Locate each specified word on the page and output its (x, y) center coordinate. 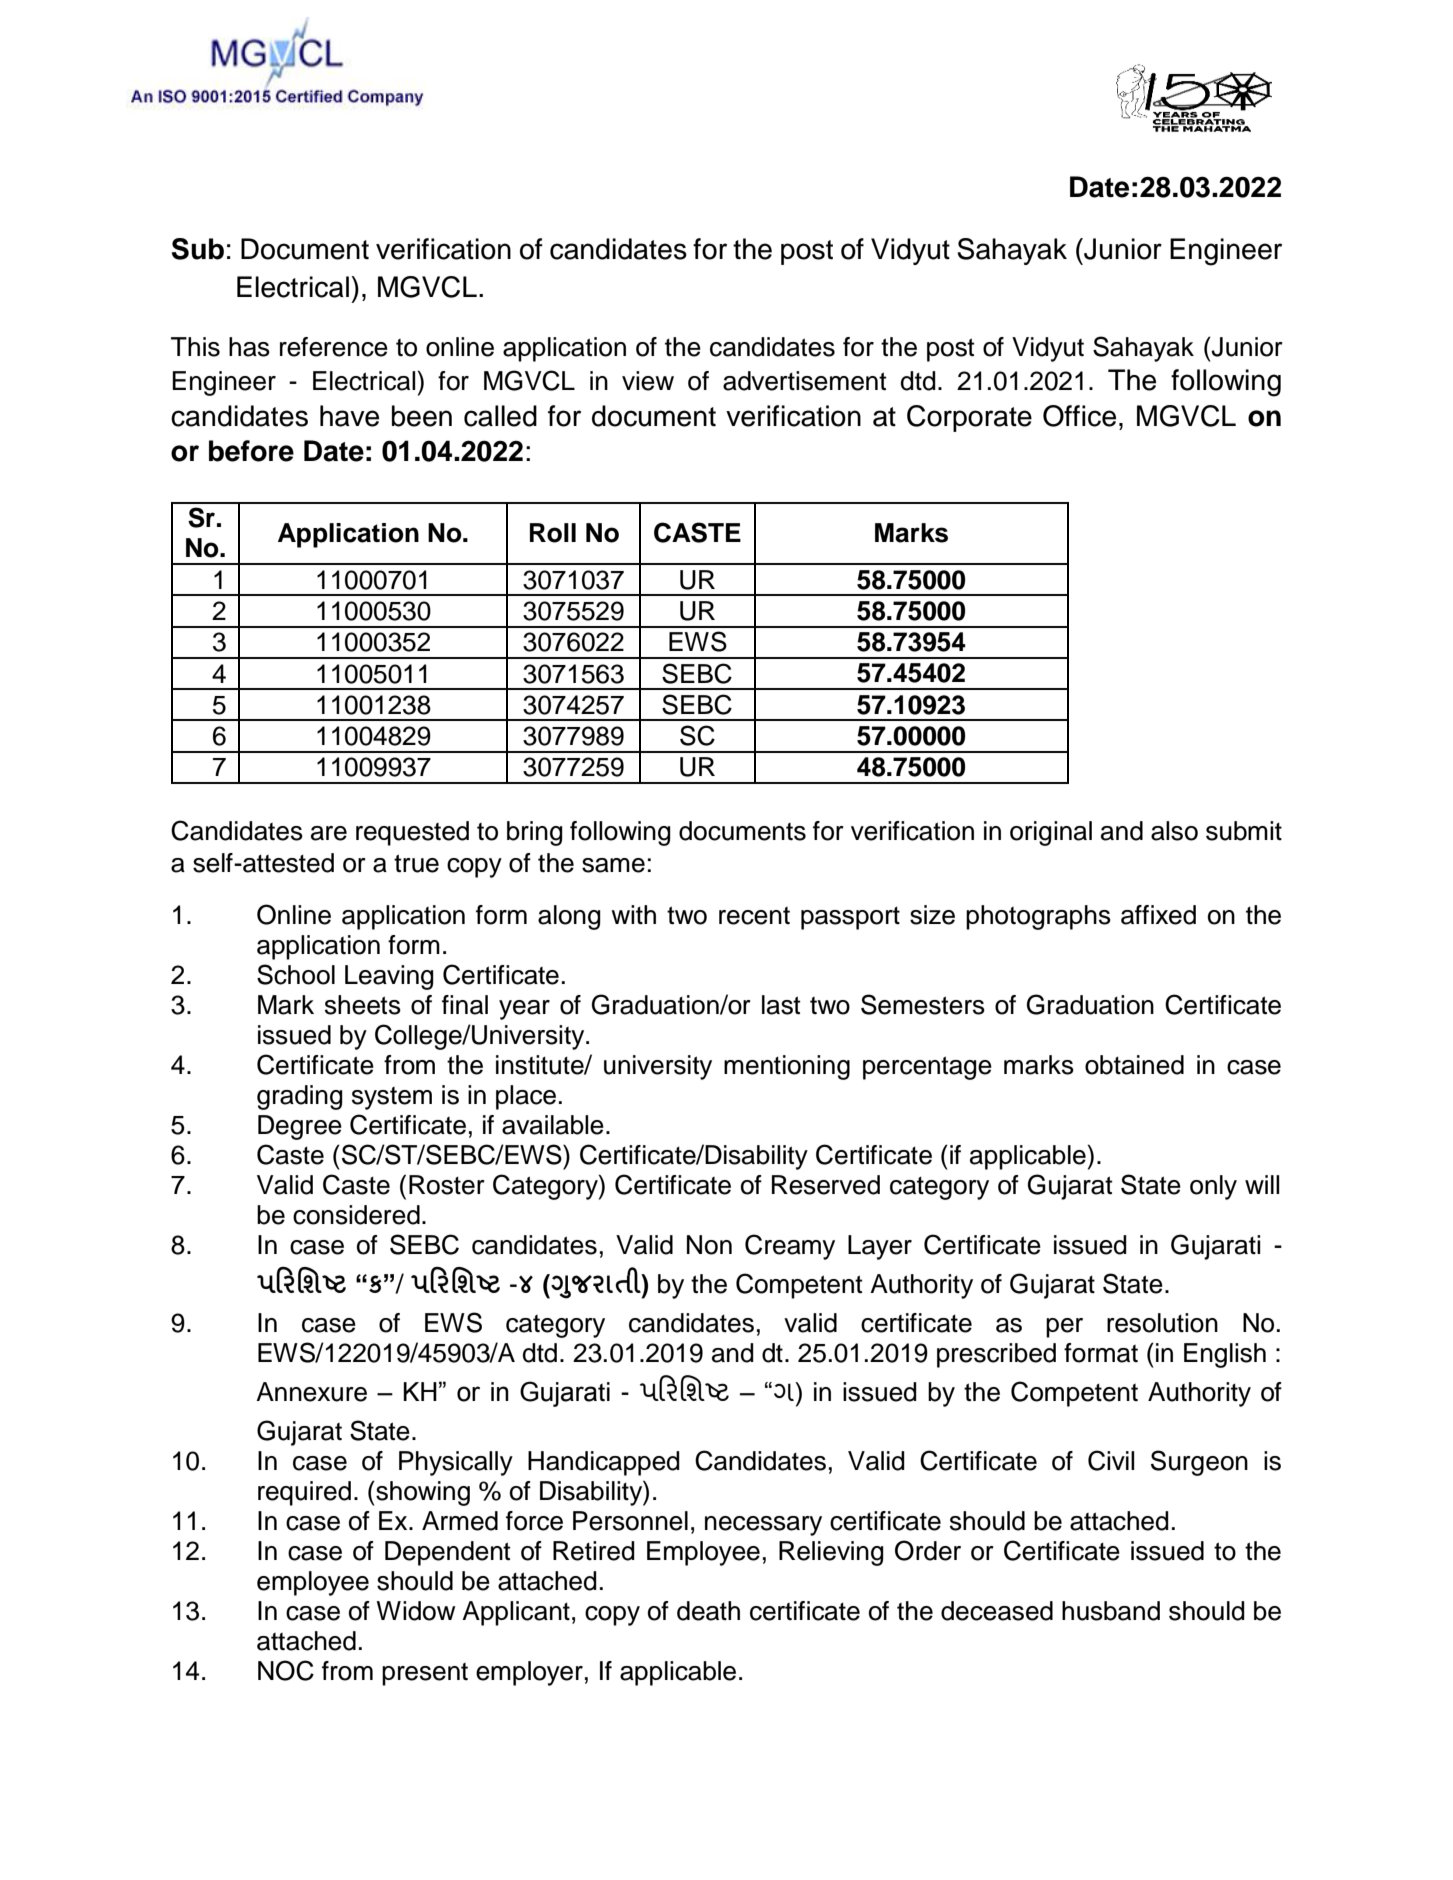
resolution (1162, 1323)
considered (356, 1215)
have (349, 416)
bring (535, 833)
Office (1079, 416)
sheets (363, 1005)
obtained (1134, 1065)
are (329, 833)
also (1174, 831)
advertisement (804, 381)
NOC (286, 1670)
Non (709, 1245)
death (708, 1611)
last (781, 1005)
